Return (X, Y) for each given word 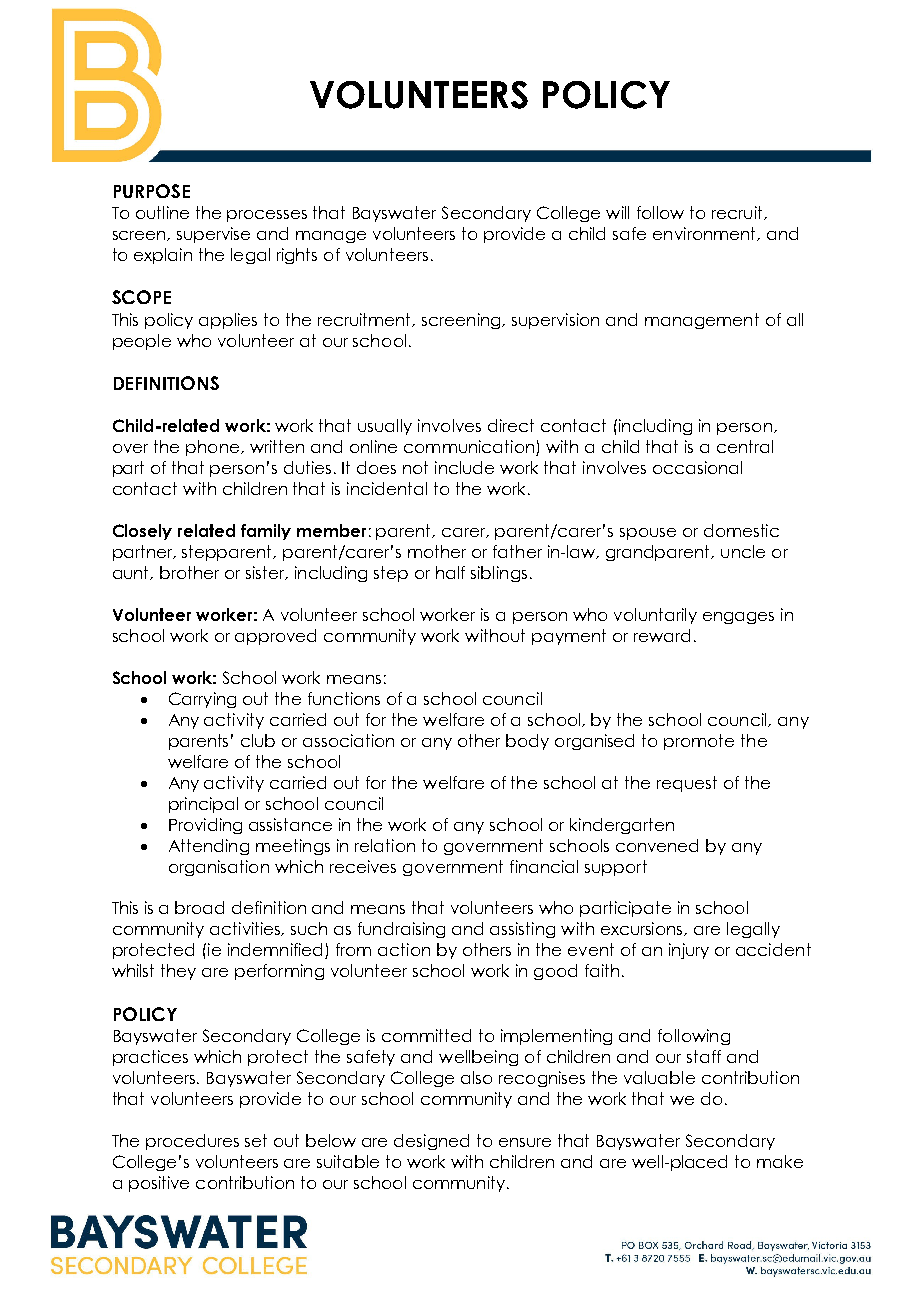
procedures (192, 1142)
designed (431, 1142)
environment (706, 234)
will (617, 212)
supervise (213, 235)
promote (699, 742)
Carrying (202, 700)
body (527, 742)
